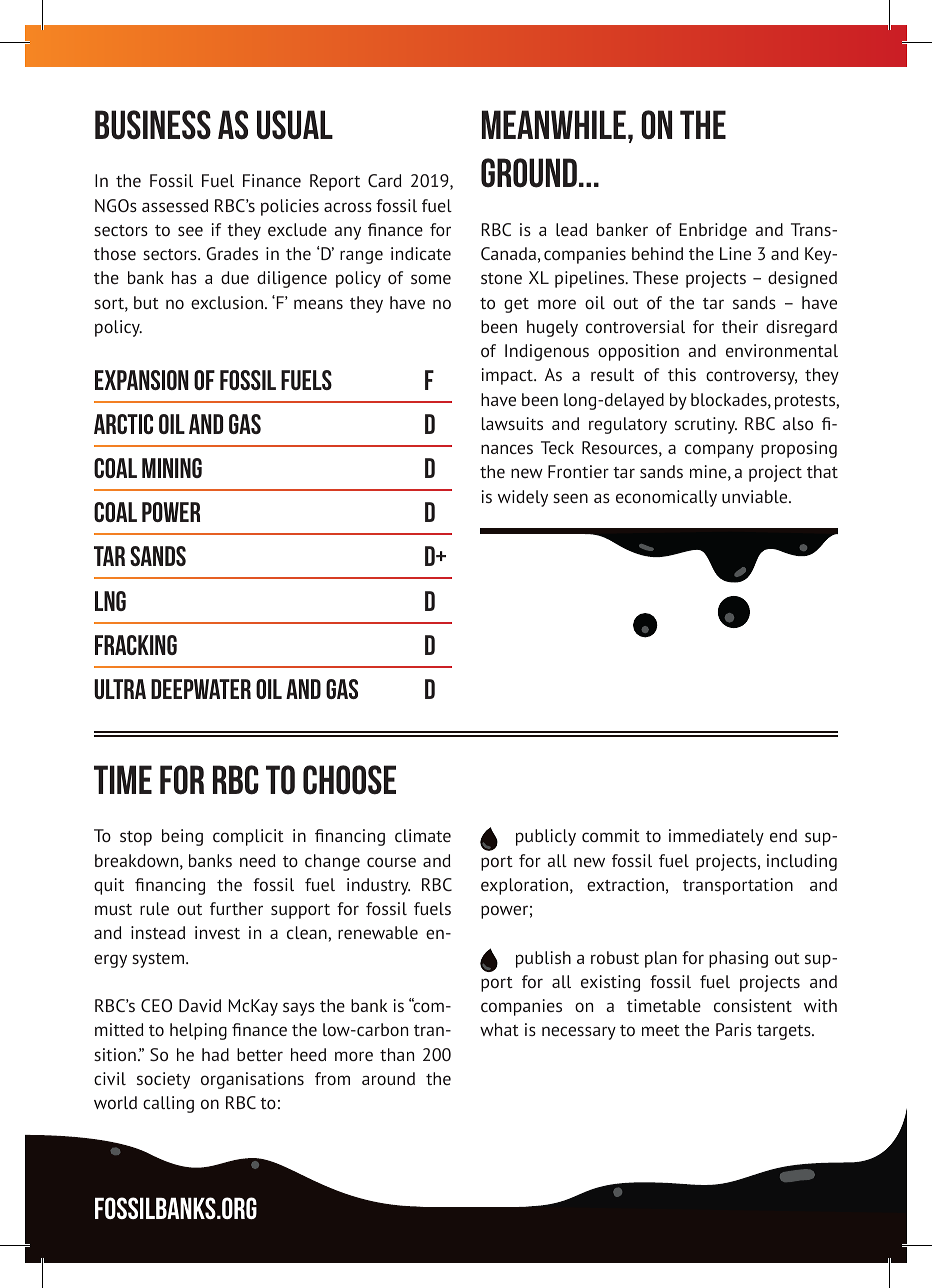 Image resolution: width=932 pixels, height=1288 pixels. What do you see at coordinates (529, 173) in the screenshot?
I see `ground` at bounding box center [529, 173].
